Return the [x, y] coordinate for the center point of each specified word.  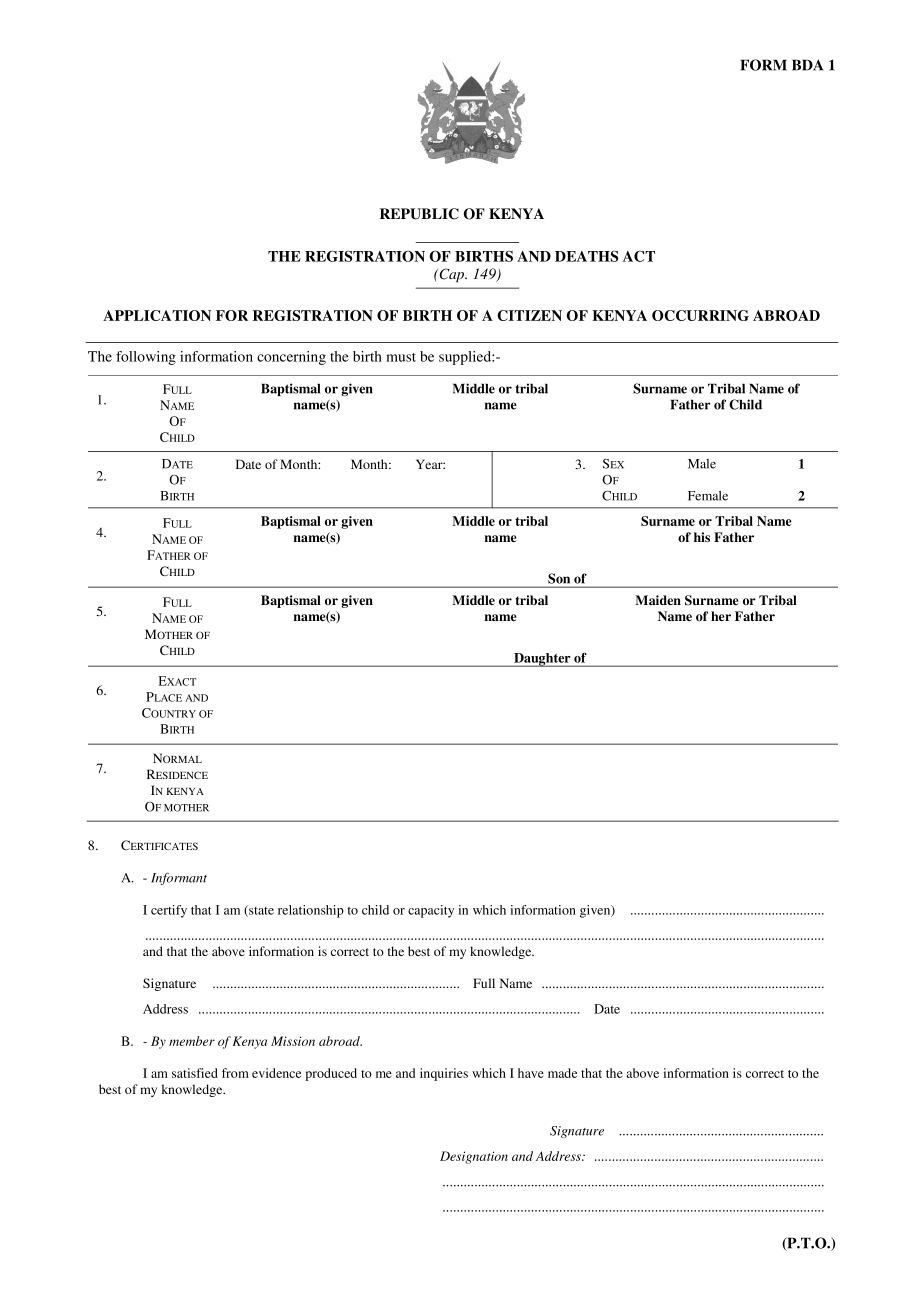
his [702, 537]
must [401, 357]
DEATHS [586, 256]
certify [169, 911]
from [235, 1073]
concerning [291, 358]
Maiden [658, 600]
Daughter [542, 660]
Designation [474, 1157]
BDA [807, 65]
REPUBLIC [419, 214]
